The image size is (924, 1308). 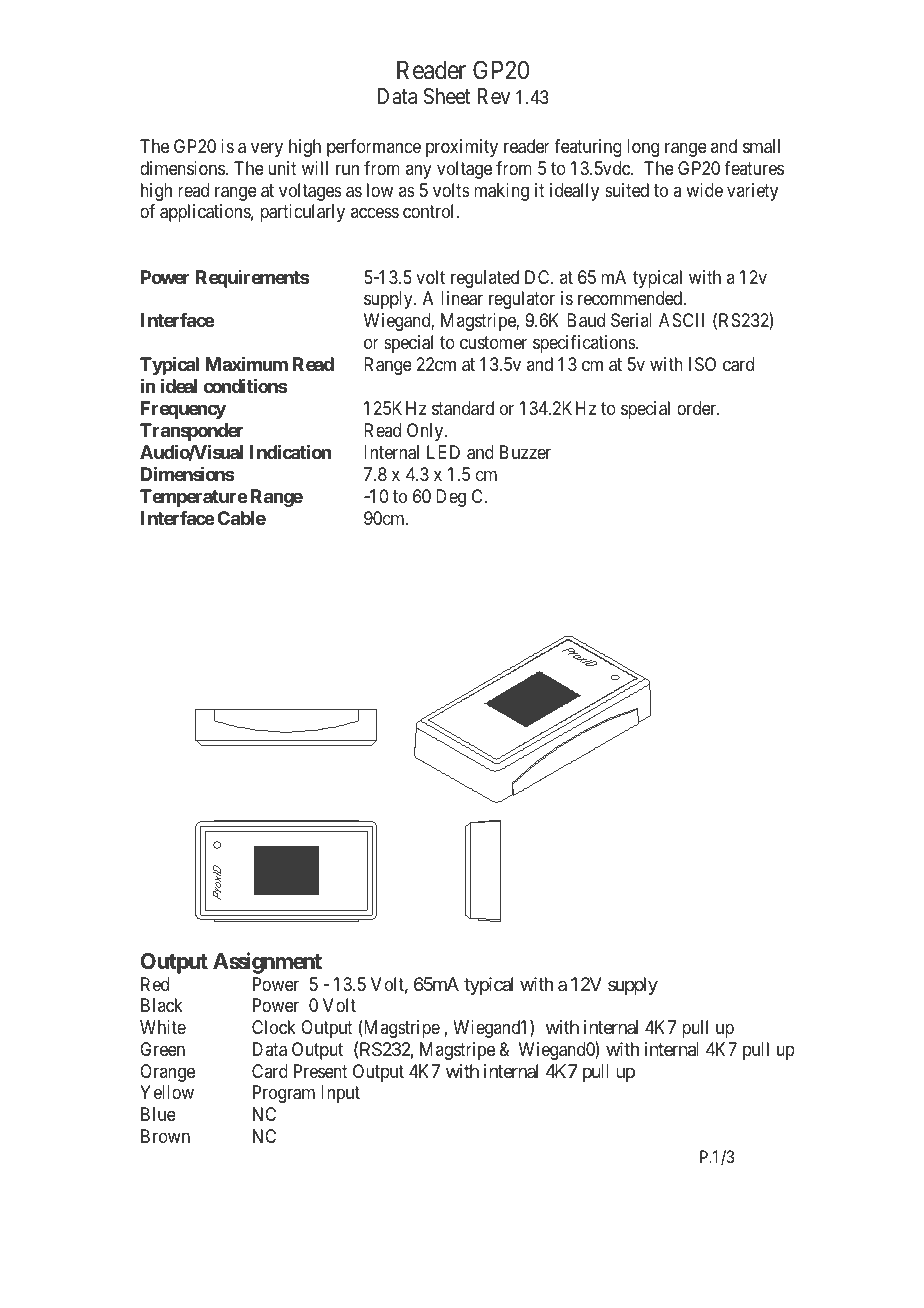 I want to click on ISO, so click(x=702, y=364).
